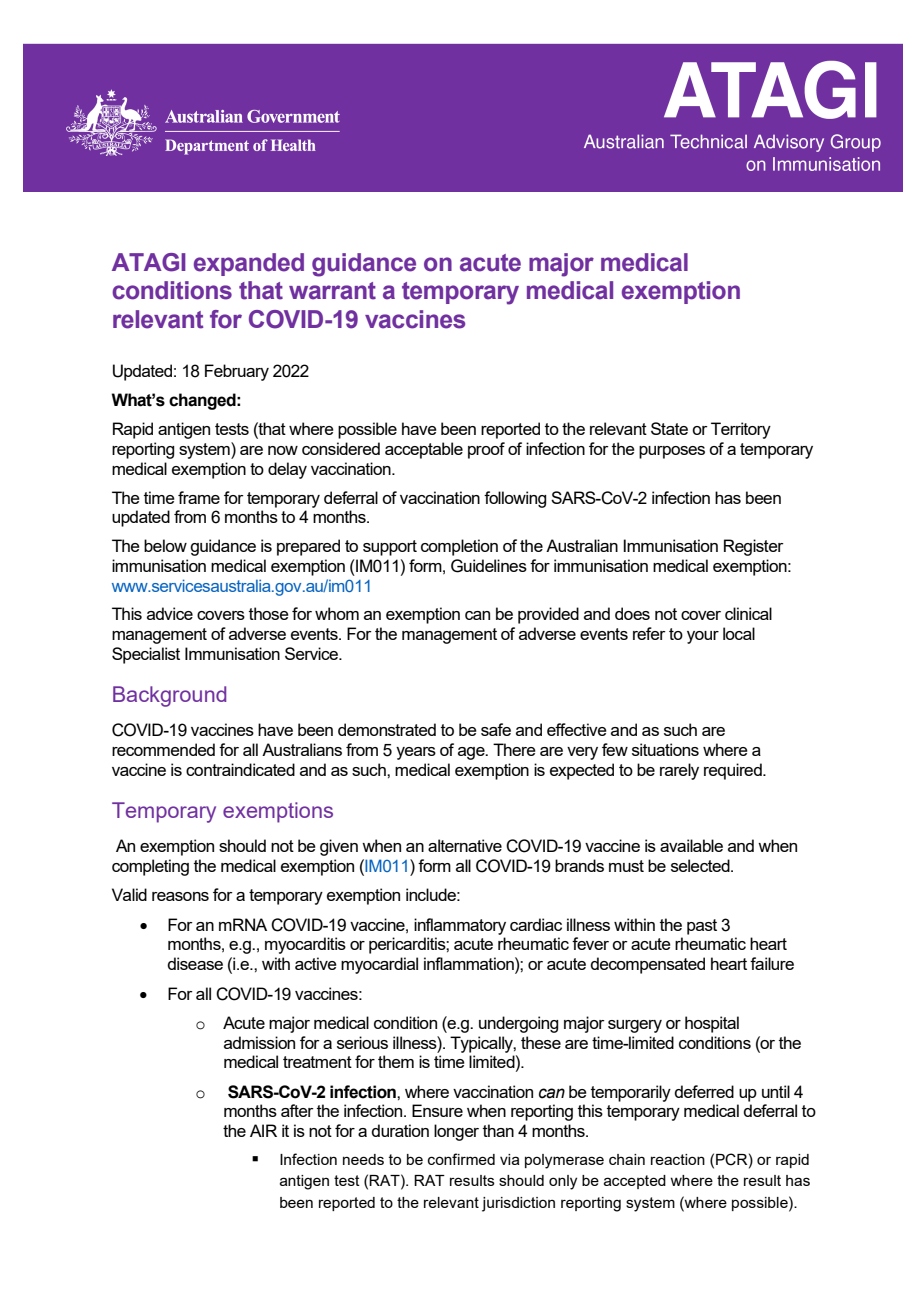 Image resolution: width=924 pixels, height=1308 pixels. Describe the element at coordinates (263, 1130) in the document. I see `AIR` at that location.
